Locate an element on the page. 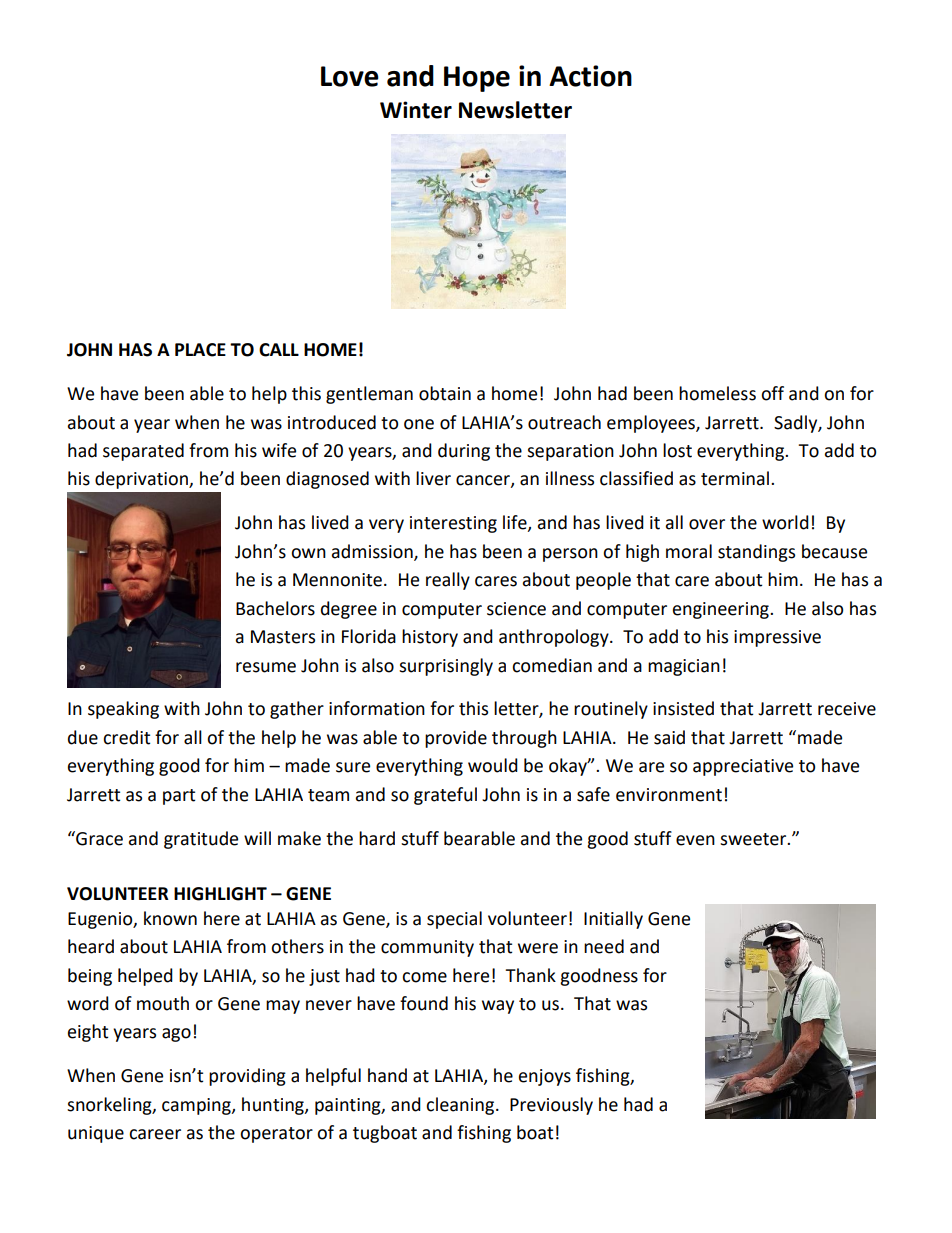 The height and width of the image is (1233, 952). camping is located at coordinates (197, 1106).
